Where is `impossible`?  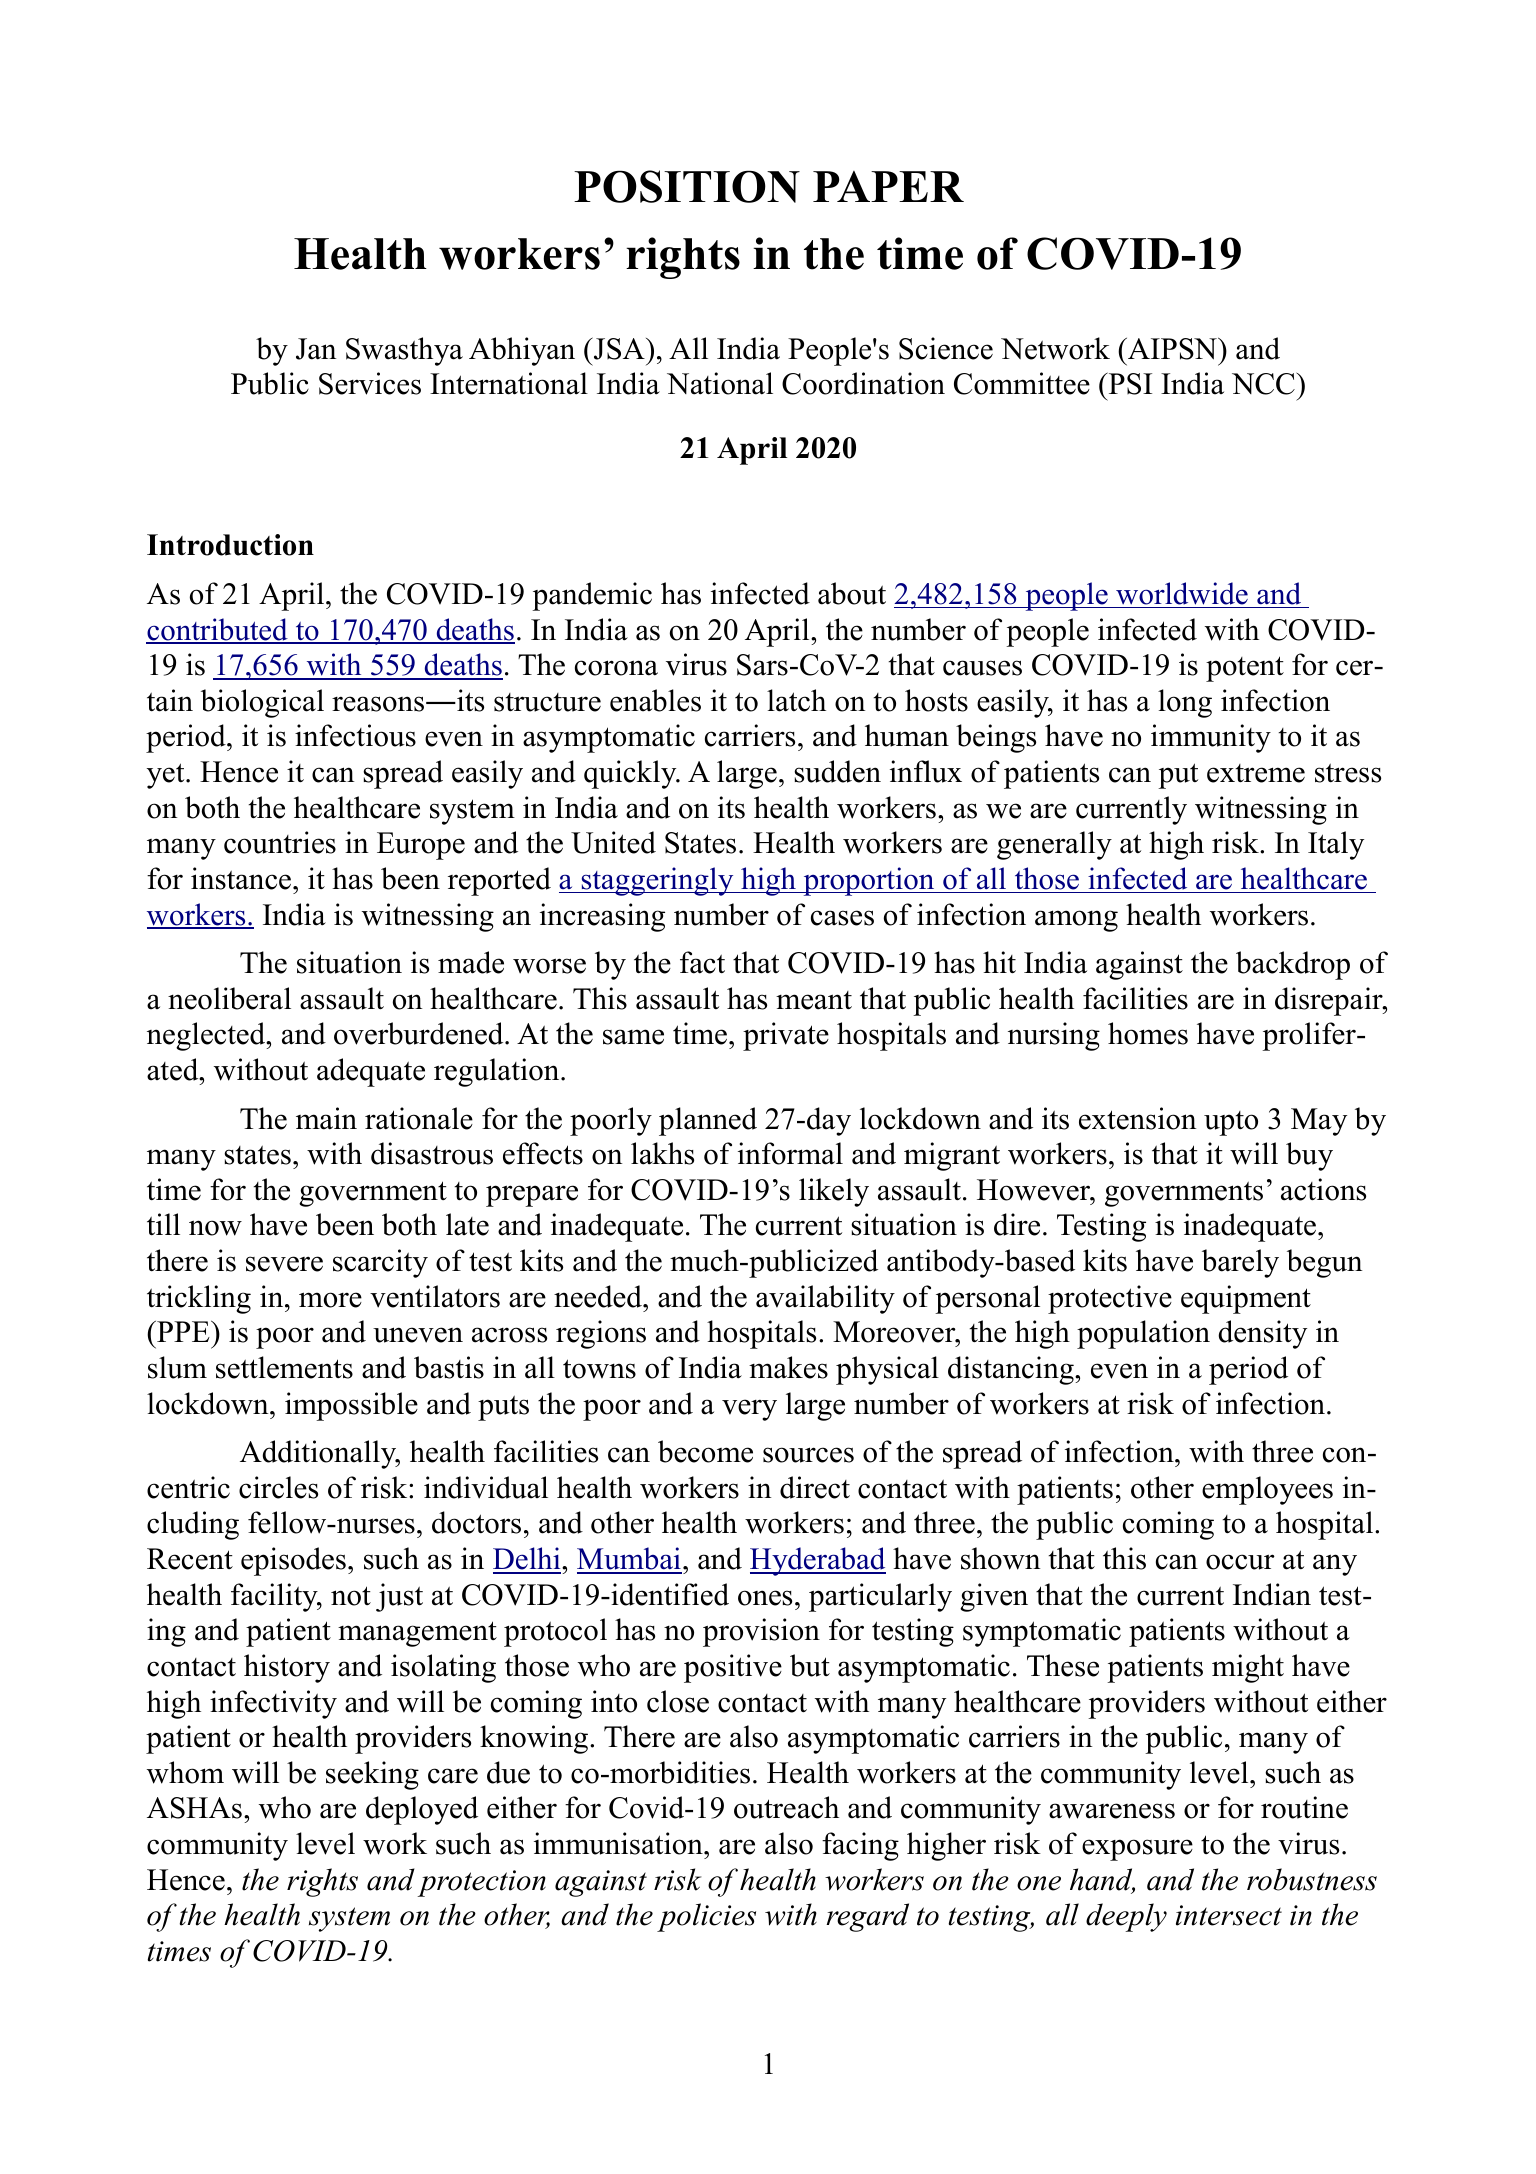 impossible is located at coordinates (351, 1406).
